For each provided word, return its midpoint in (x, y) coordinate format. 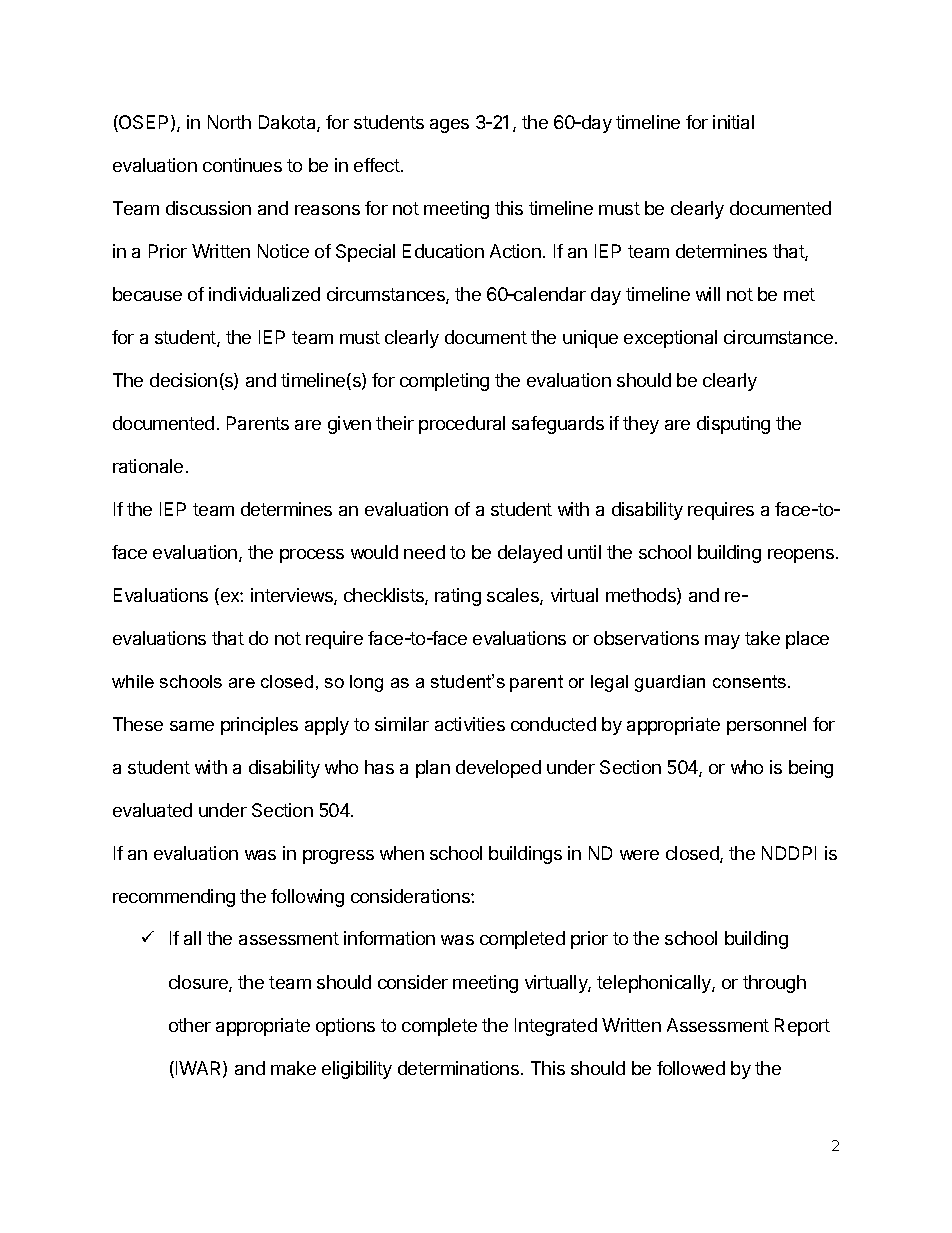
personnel (766, 726)
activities (470, 724)
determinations (460, 1068)
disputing (733, 425)
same (192, 726)
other (190, 1025)
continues (242, 165)
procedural (462, 425)
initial (733, 122)
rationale (148, 466)
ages (449, 126)
